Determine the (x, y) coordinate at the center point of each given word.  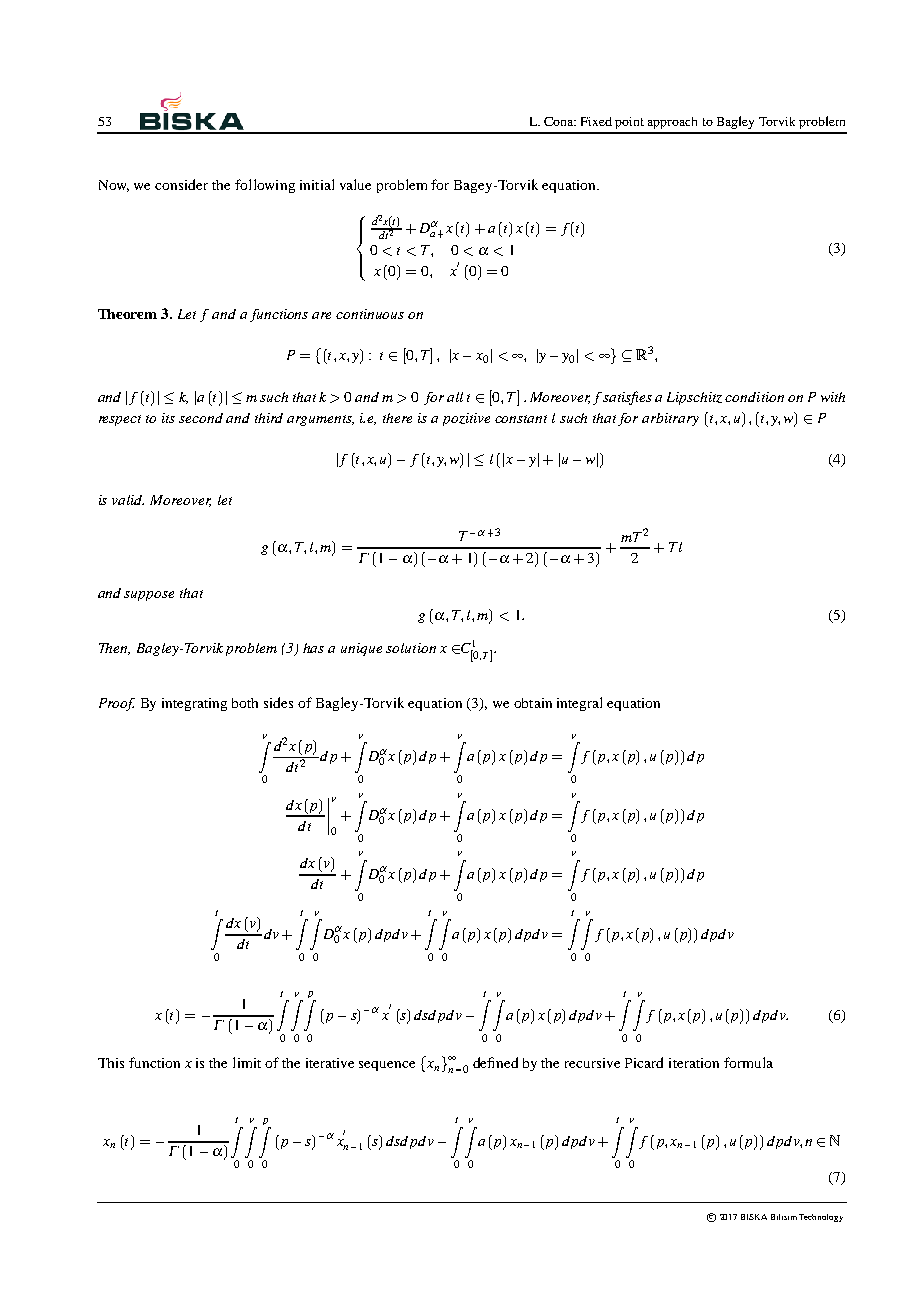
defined (495, 1062)
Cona (560, 121)
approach (672, 123)
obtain (533, 703)
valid (128, 500)
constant (521, 419)
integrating (194, 704)
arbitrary (670, 419)
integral (579, 704)
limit (247, 1062)
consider (181, 184)
